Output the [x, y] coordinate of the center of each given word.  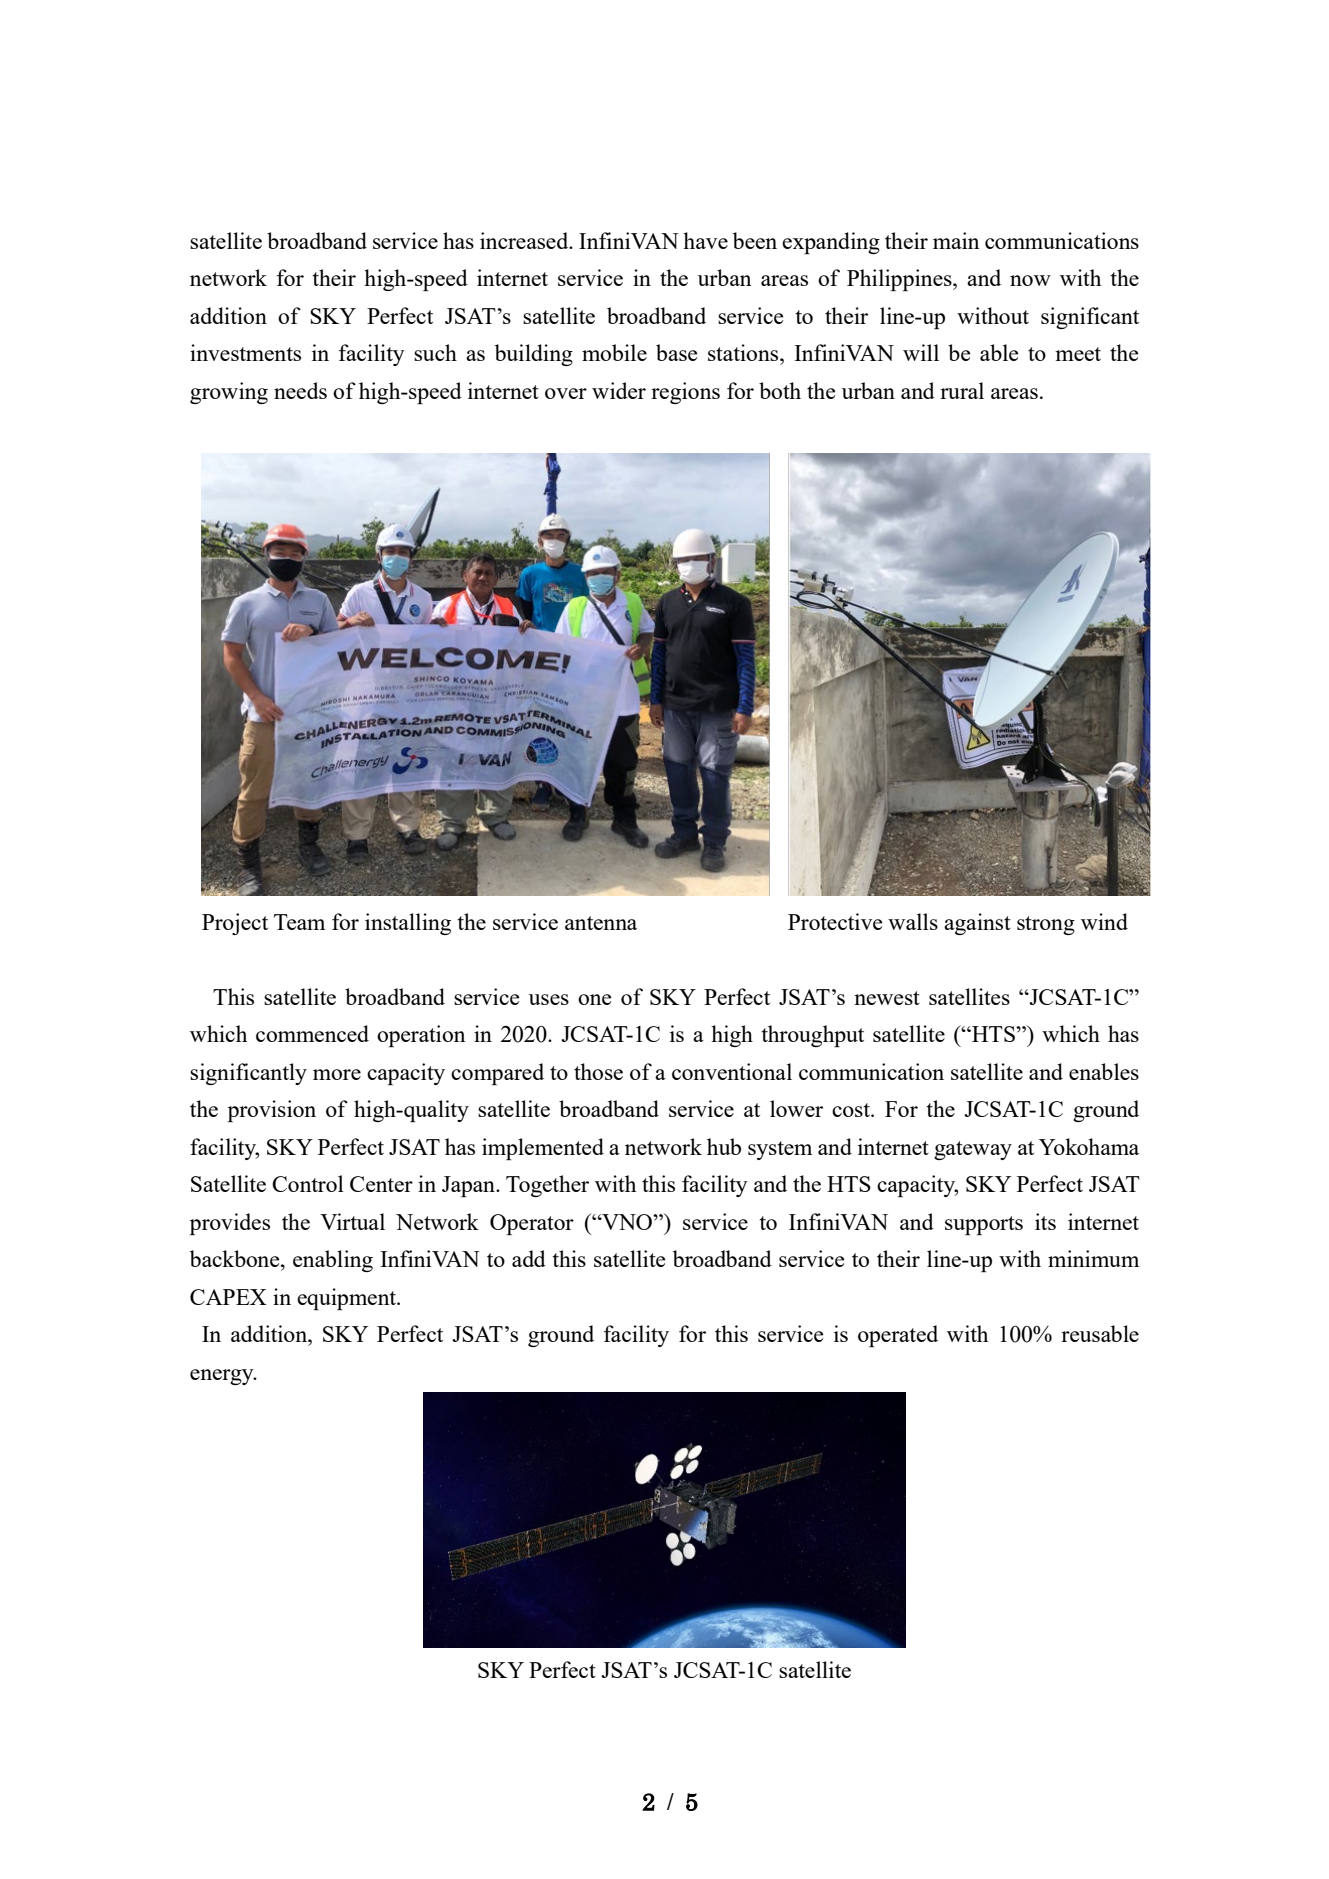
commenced [312, 1033]
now [1030, 280]
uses [549, 999]
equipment [348, 1299]
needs [300, 390]
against [977, 924]
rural [962, 390]
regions [685, 393]
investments [245, 352]
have [705, 240]
